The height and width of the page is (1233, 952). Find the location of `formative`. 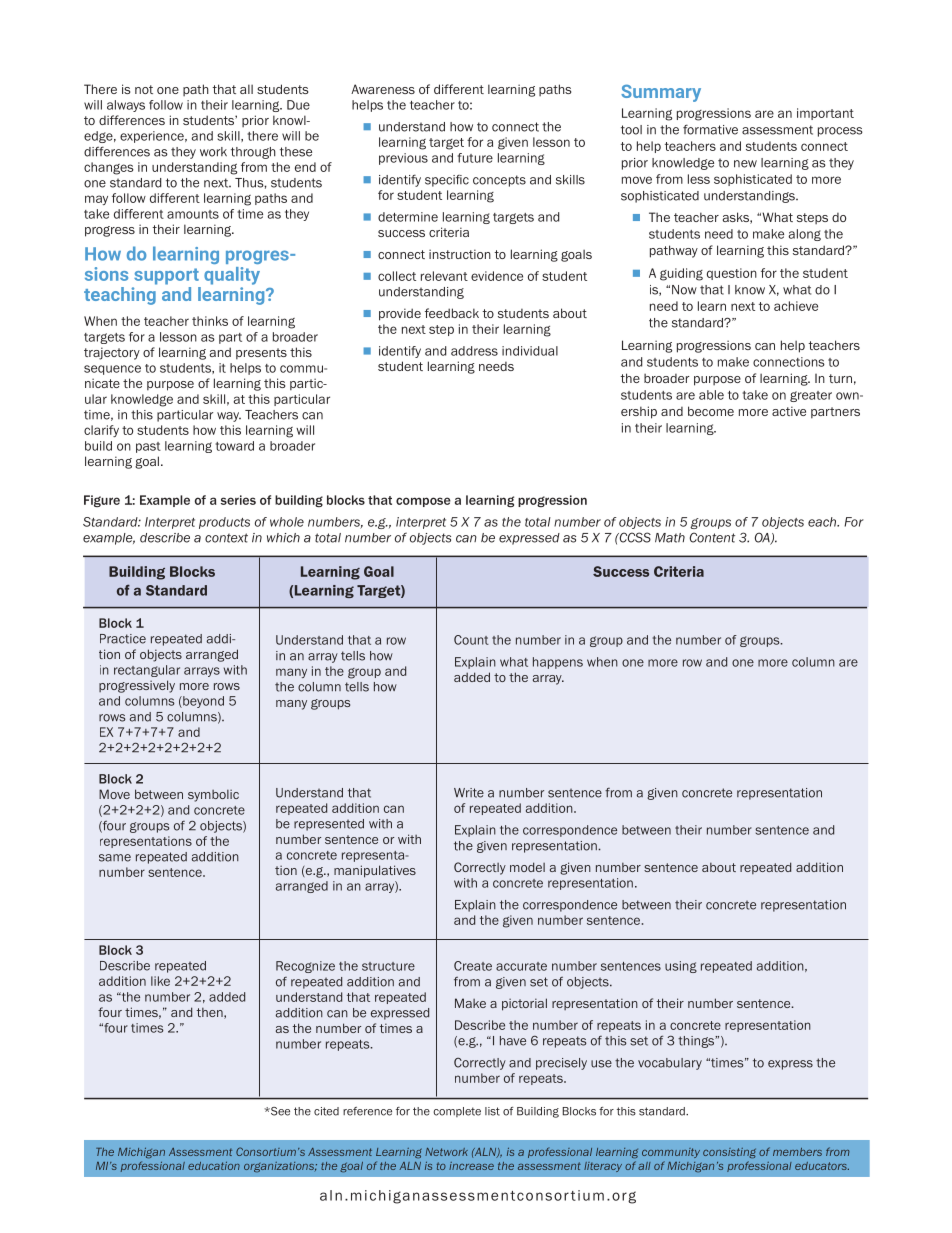

formative is located at coordinates (710, 129).
